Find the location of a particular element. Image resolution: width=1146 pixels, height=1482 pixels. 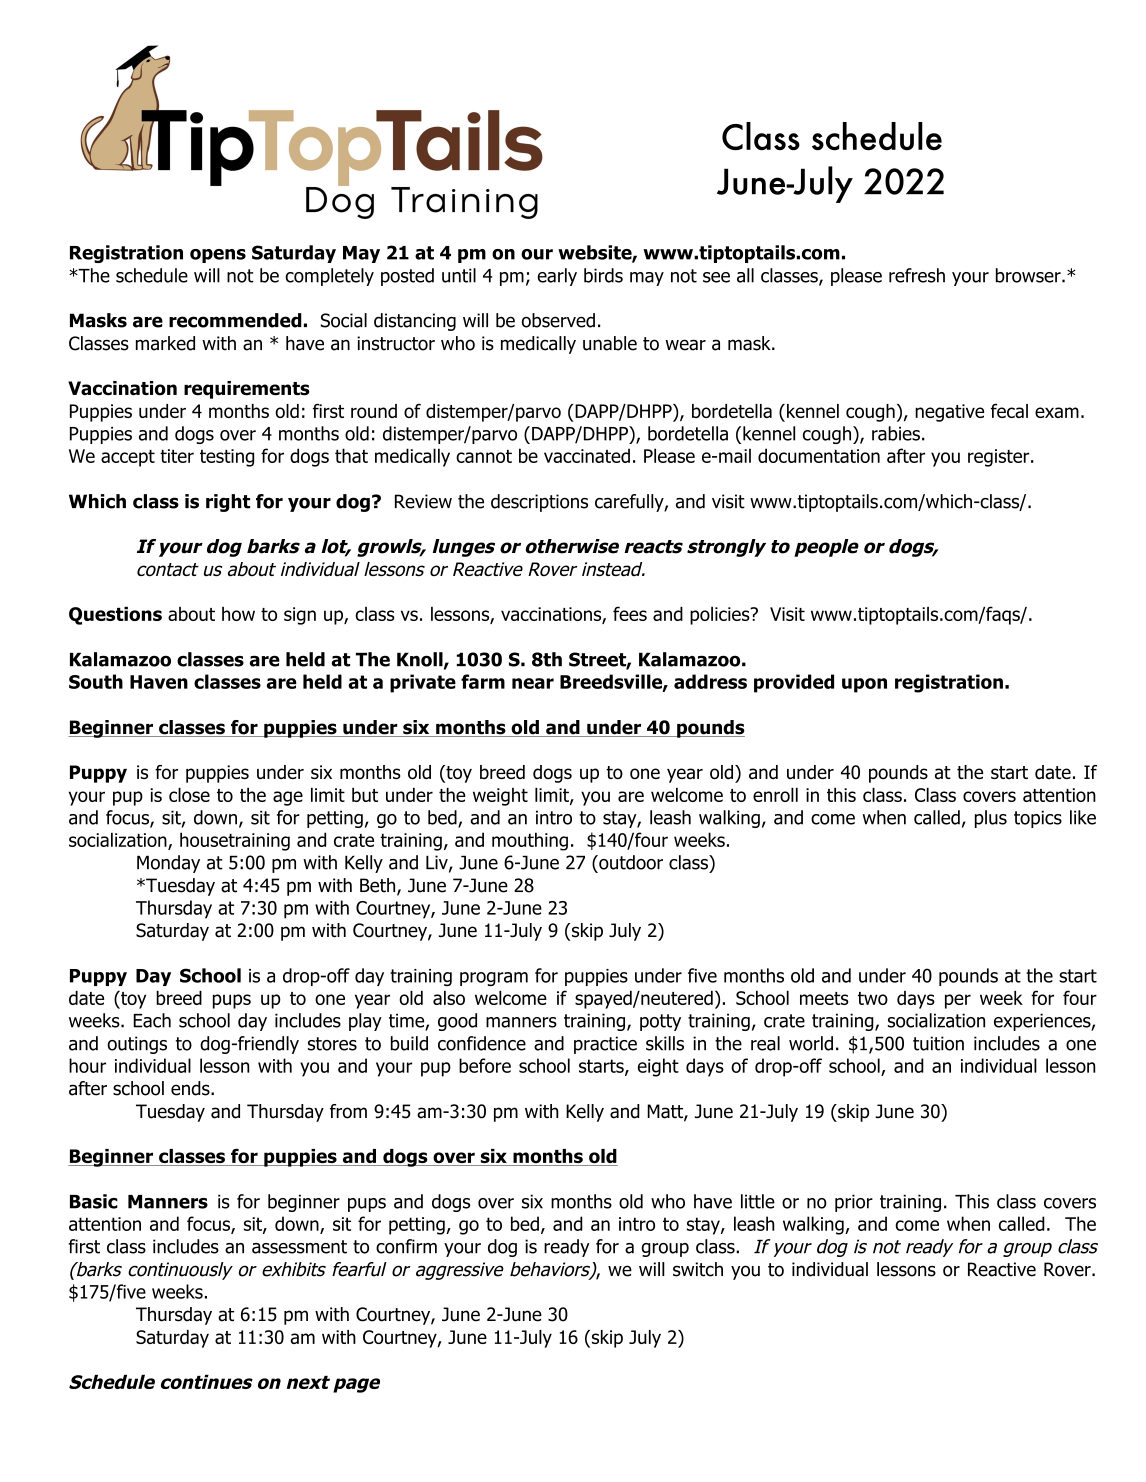

prior is located at coordinates (854, 1203).
